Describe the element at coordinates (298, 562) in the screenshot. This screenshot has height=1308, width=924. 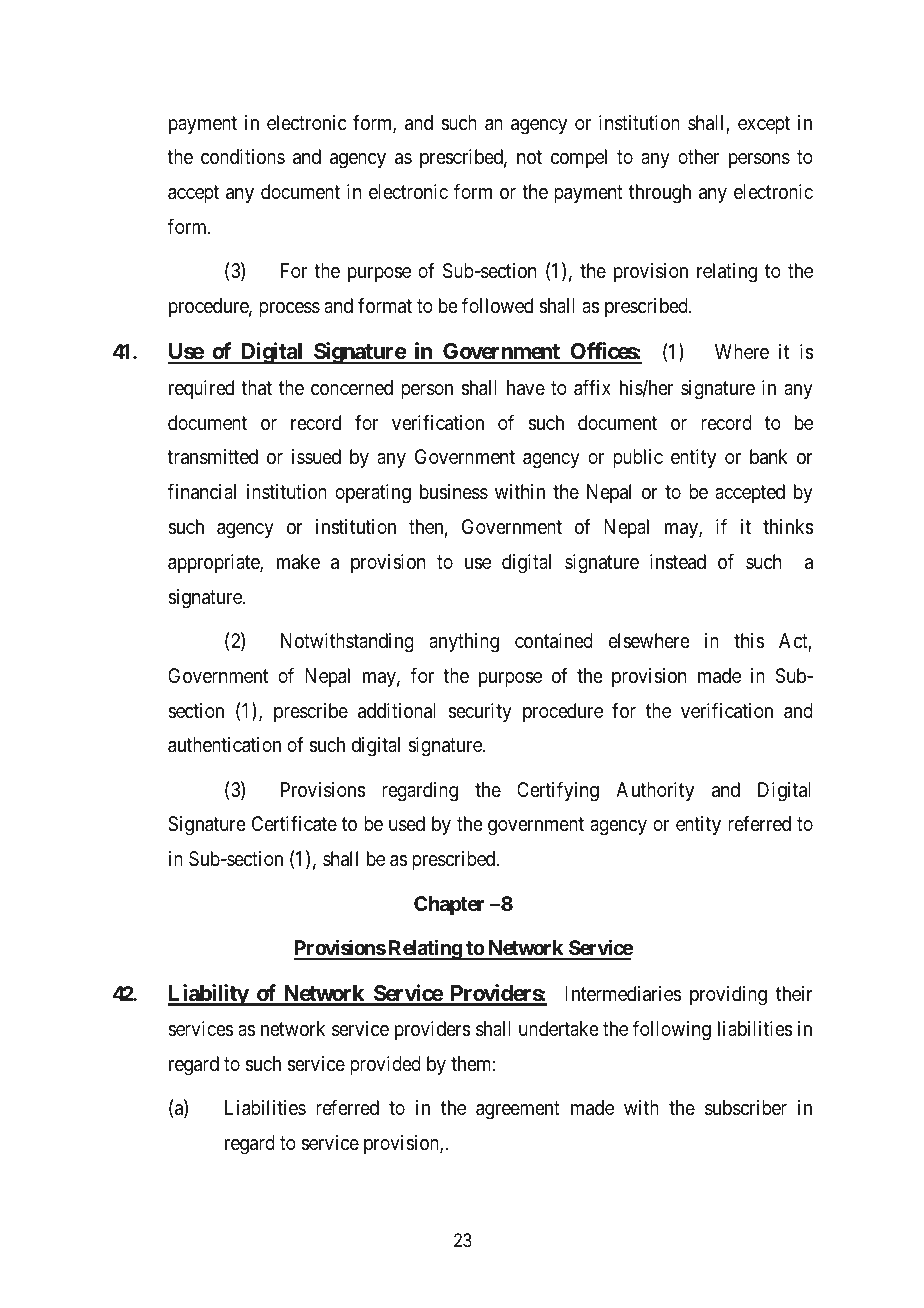
I see `make` at that location.
